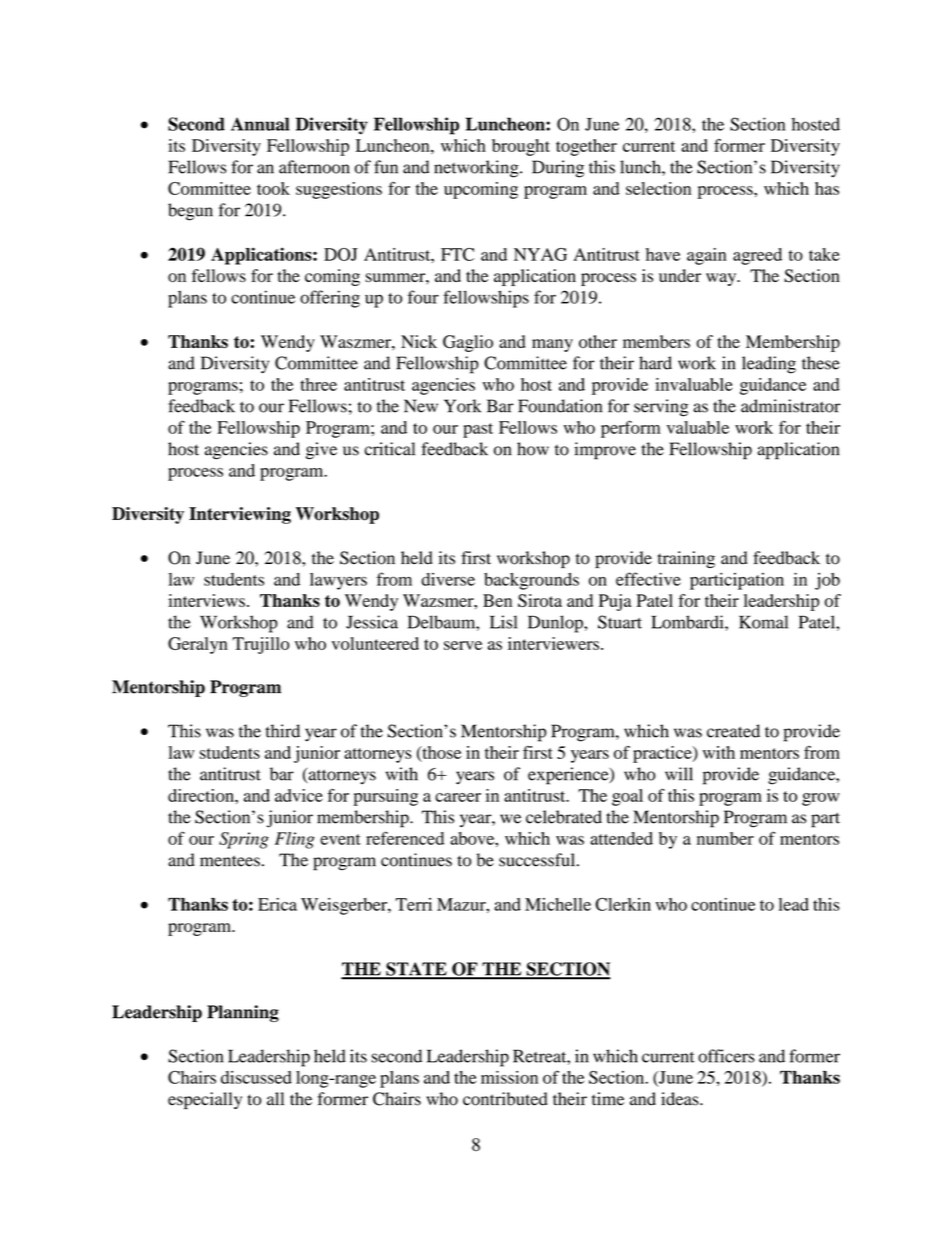 This document has width=952, height=1233. I want to click on created, so click(733, 731).
